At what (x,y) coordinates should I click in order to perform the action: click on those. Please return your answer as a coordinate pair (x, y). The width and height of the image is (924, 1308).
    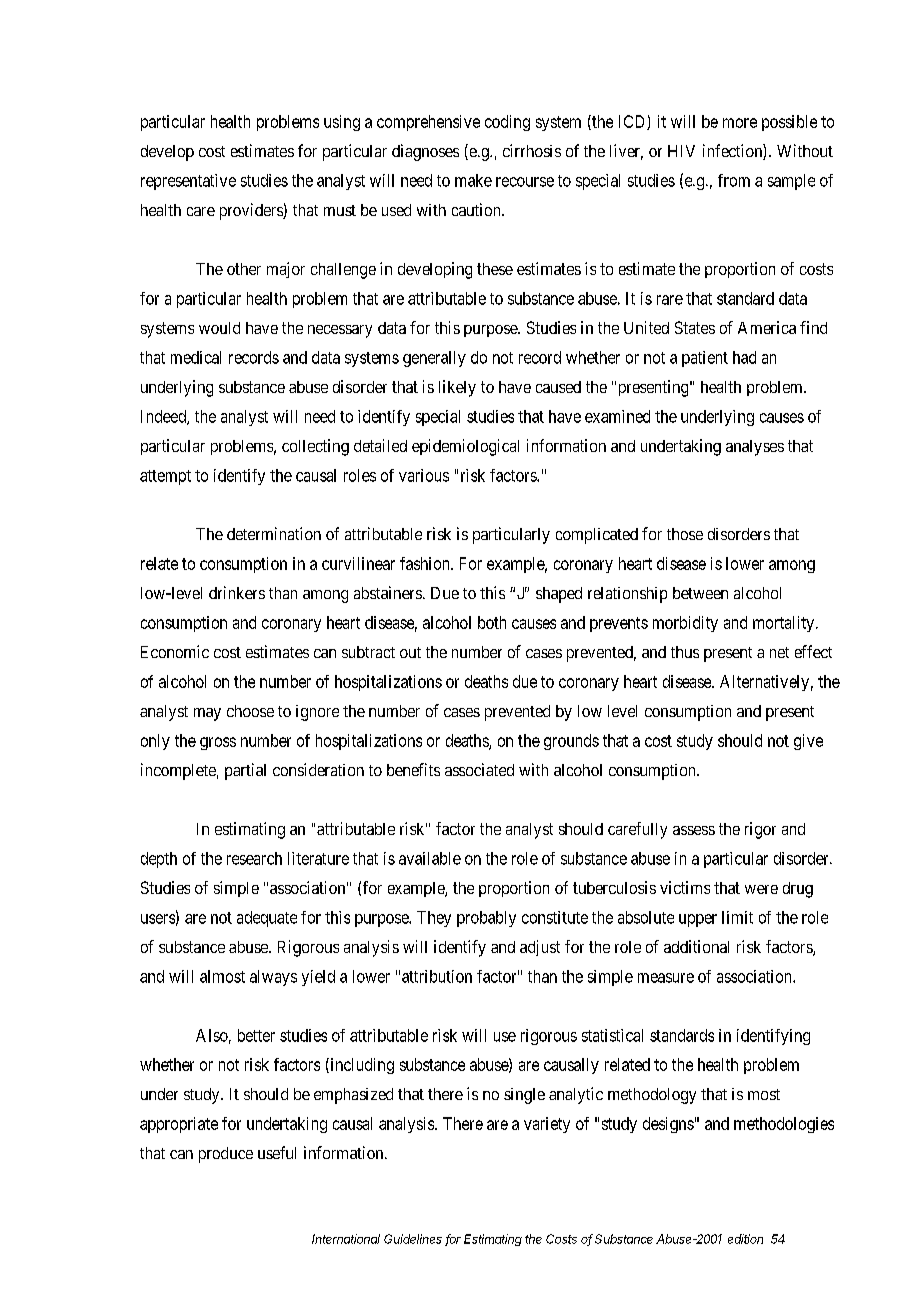
    Looking at the image, I should click on (685, 534).
